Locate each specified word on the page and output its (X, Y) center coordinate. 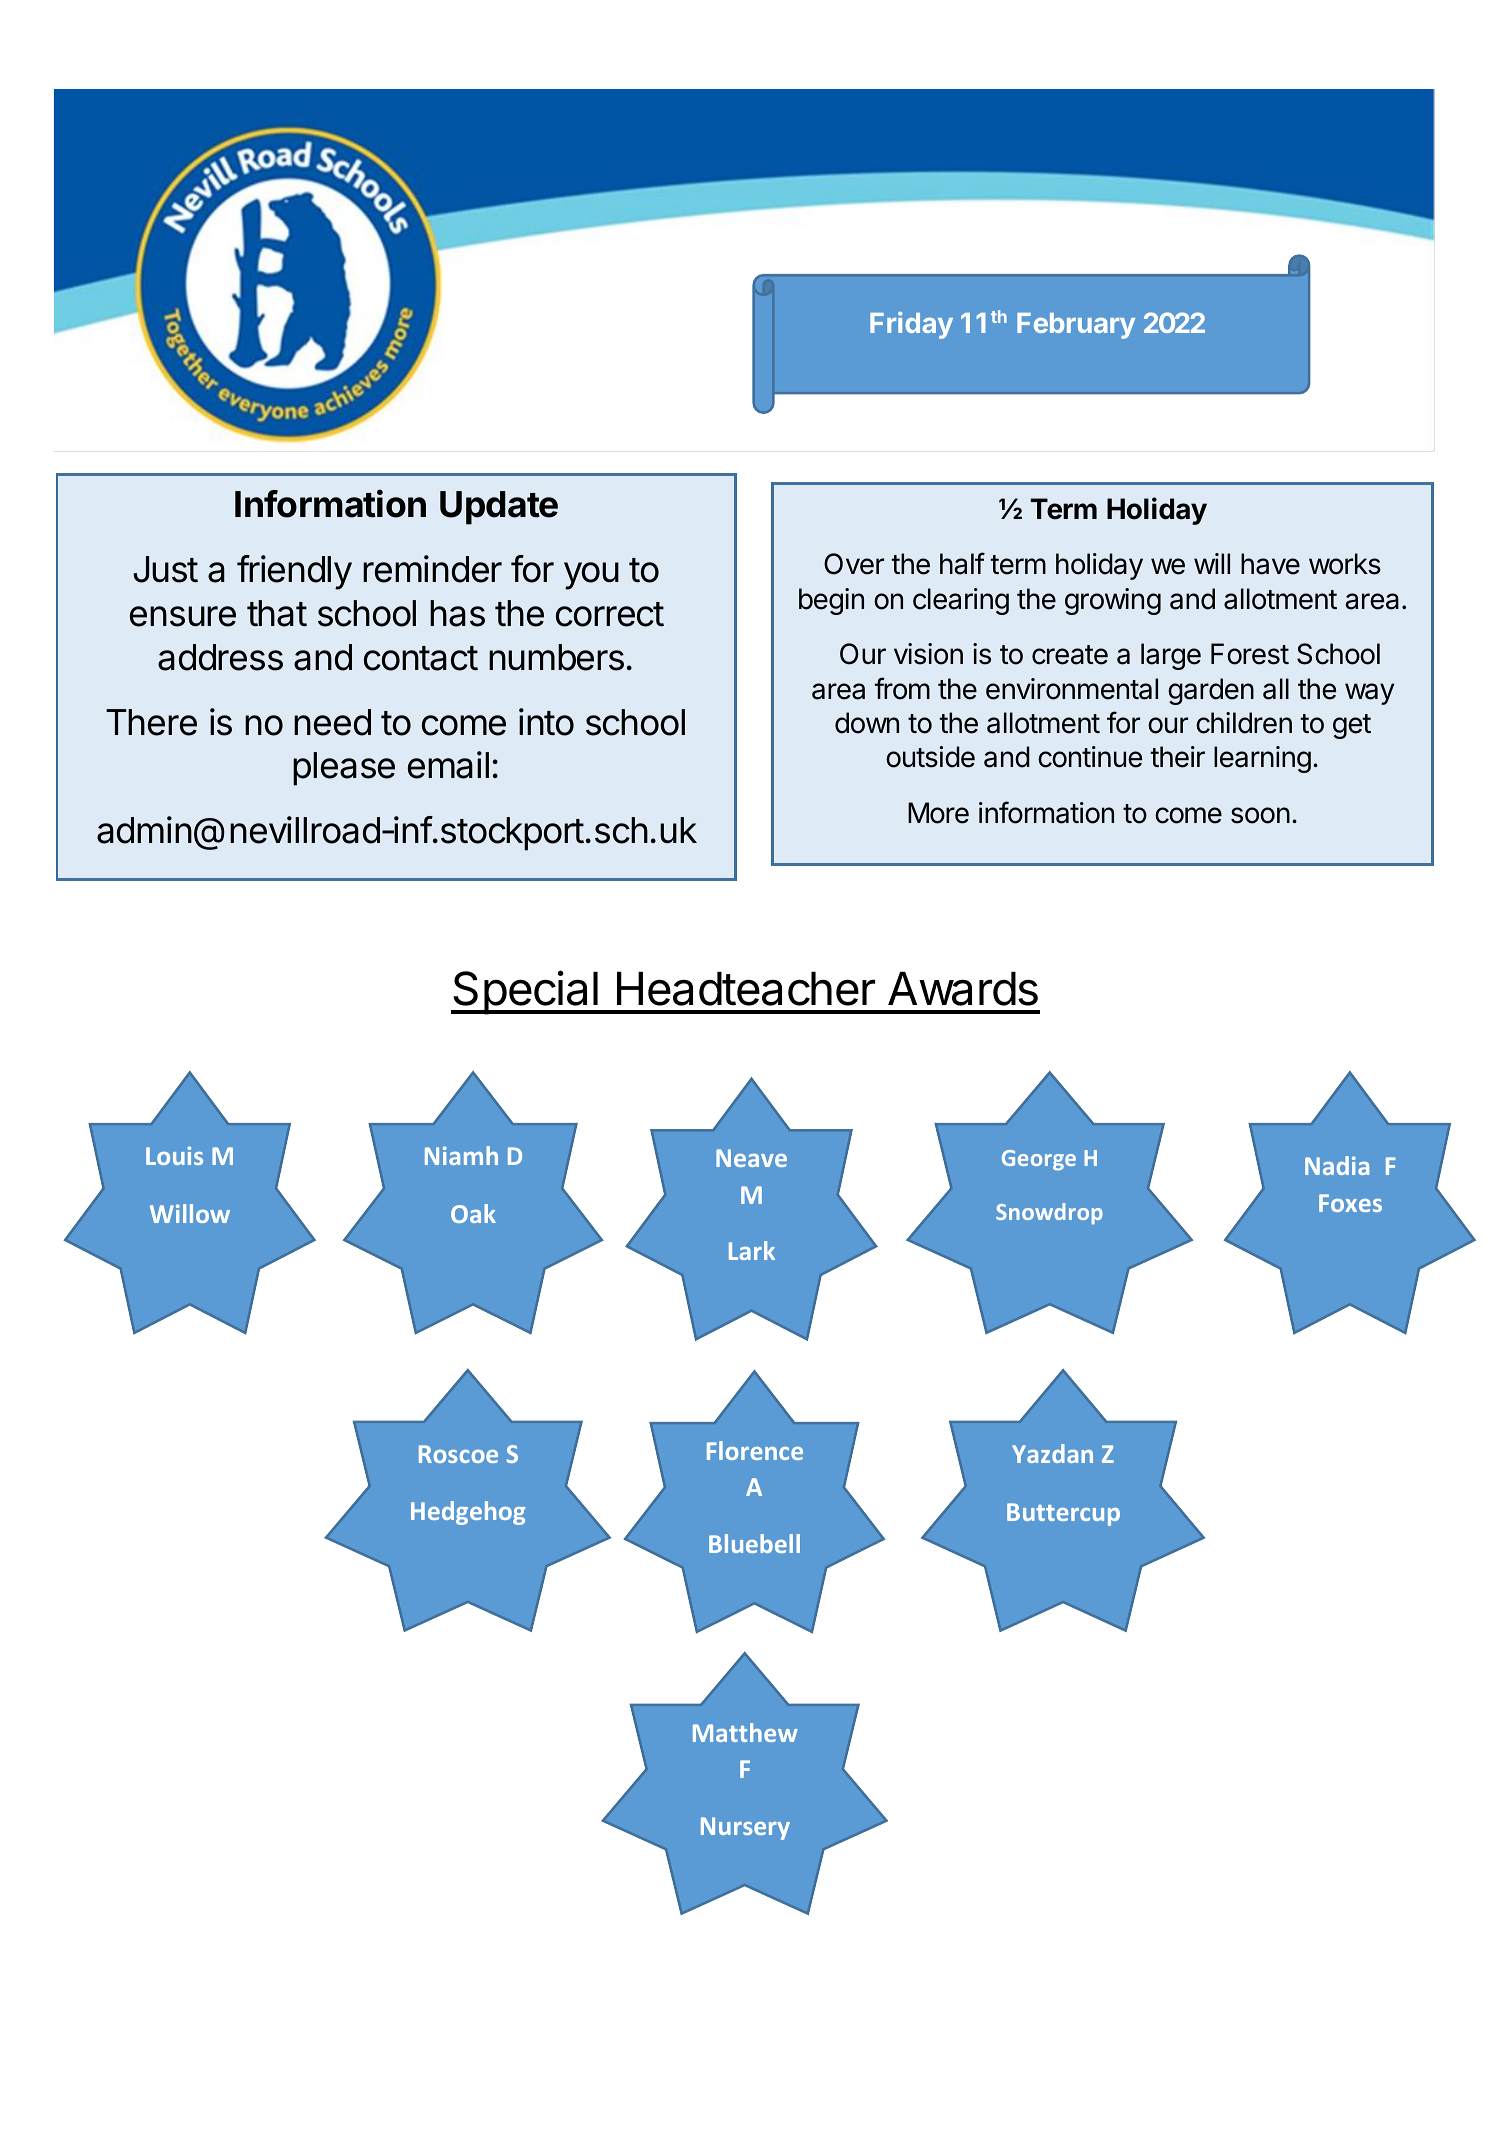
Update (499, 508)
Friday (911, 325)
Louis (174, 1155)
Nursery (745, 1828)
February (1076, 326)
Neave (751, 1158)
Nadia (1337, 1165)
